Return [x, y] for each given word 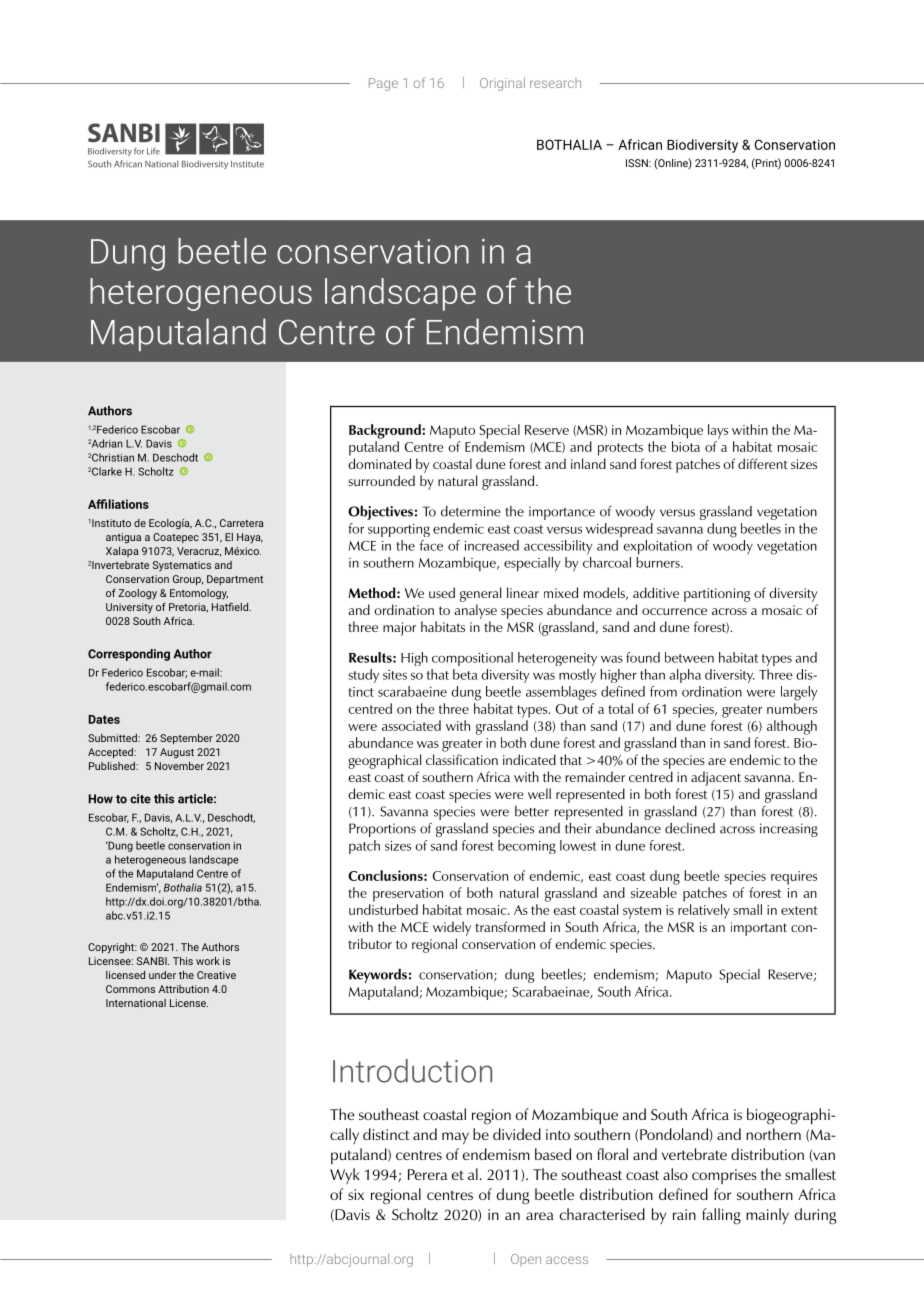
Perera [427, 1174]
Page [383, 84]
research [555, 83]
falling [721, 1216]
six [356, 1194]
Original [502, 84]
